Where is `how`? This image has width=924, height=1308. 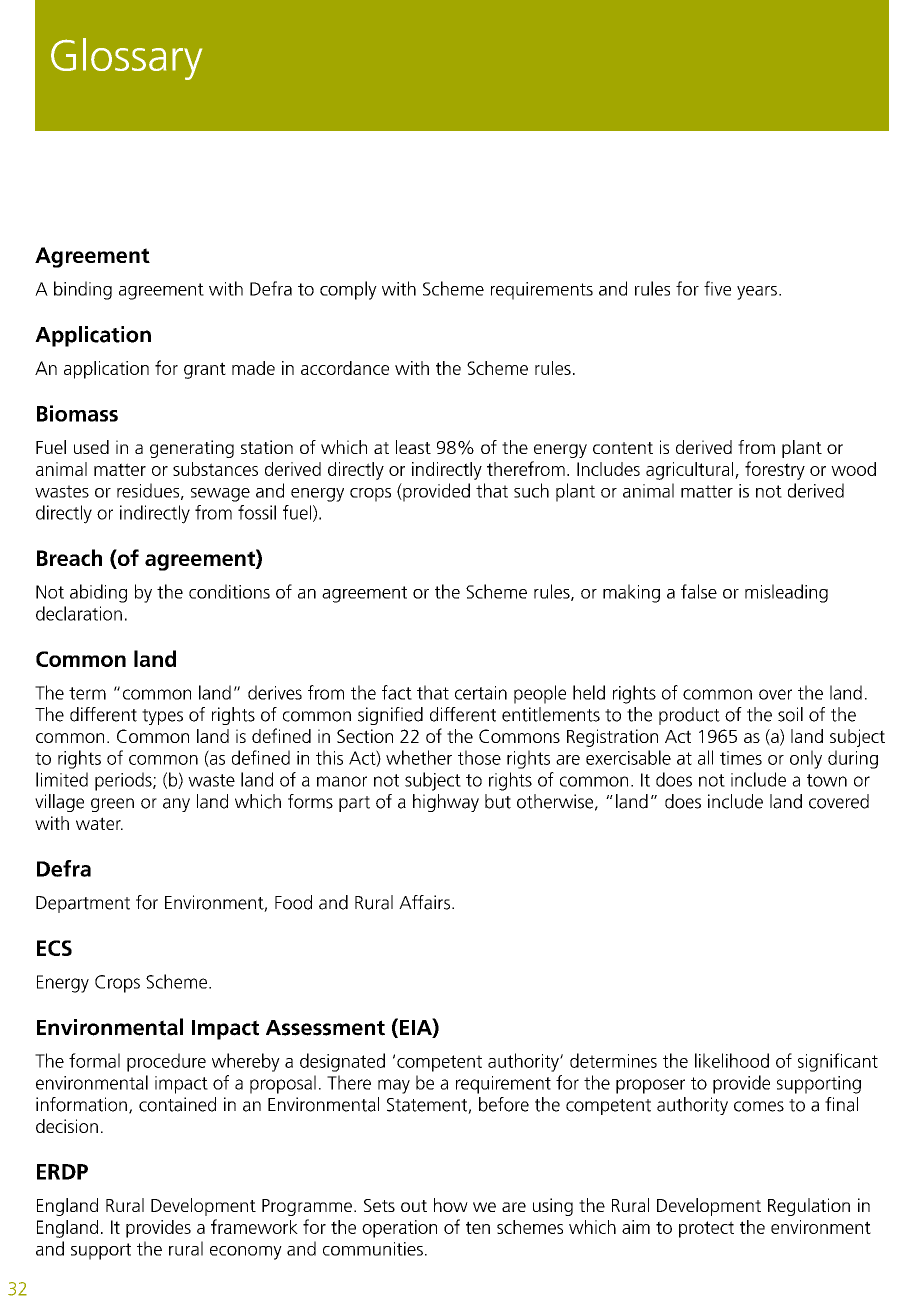
how is located at coordinates (451, 1205).
